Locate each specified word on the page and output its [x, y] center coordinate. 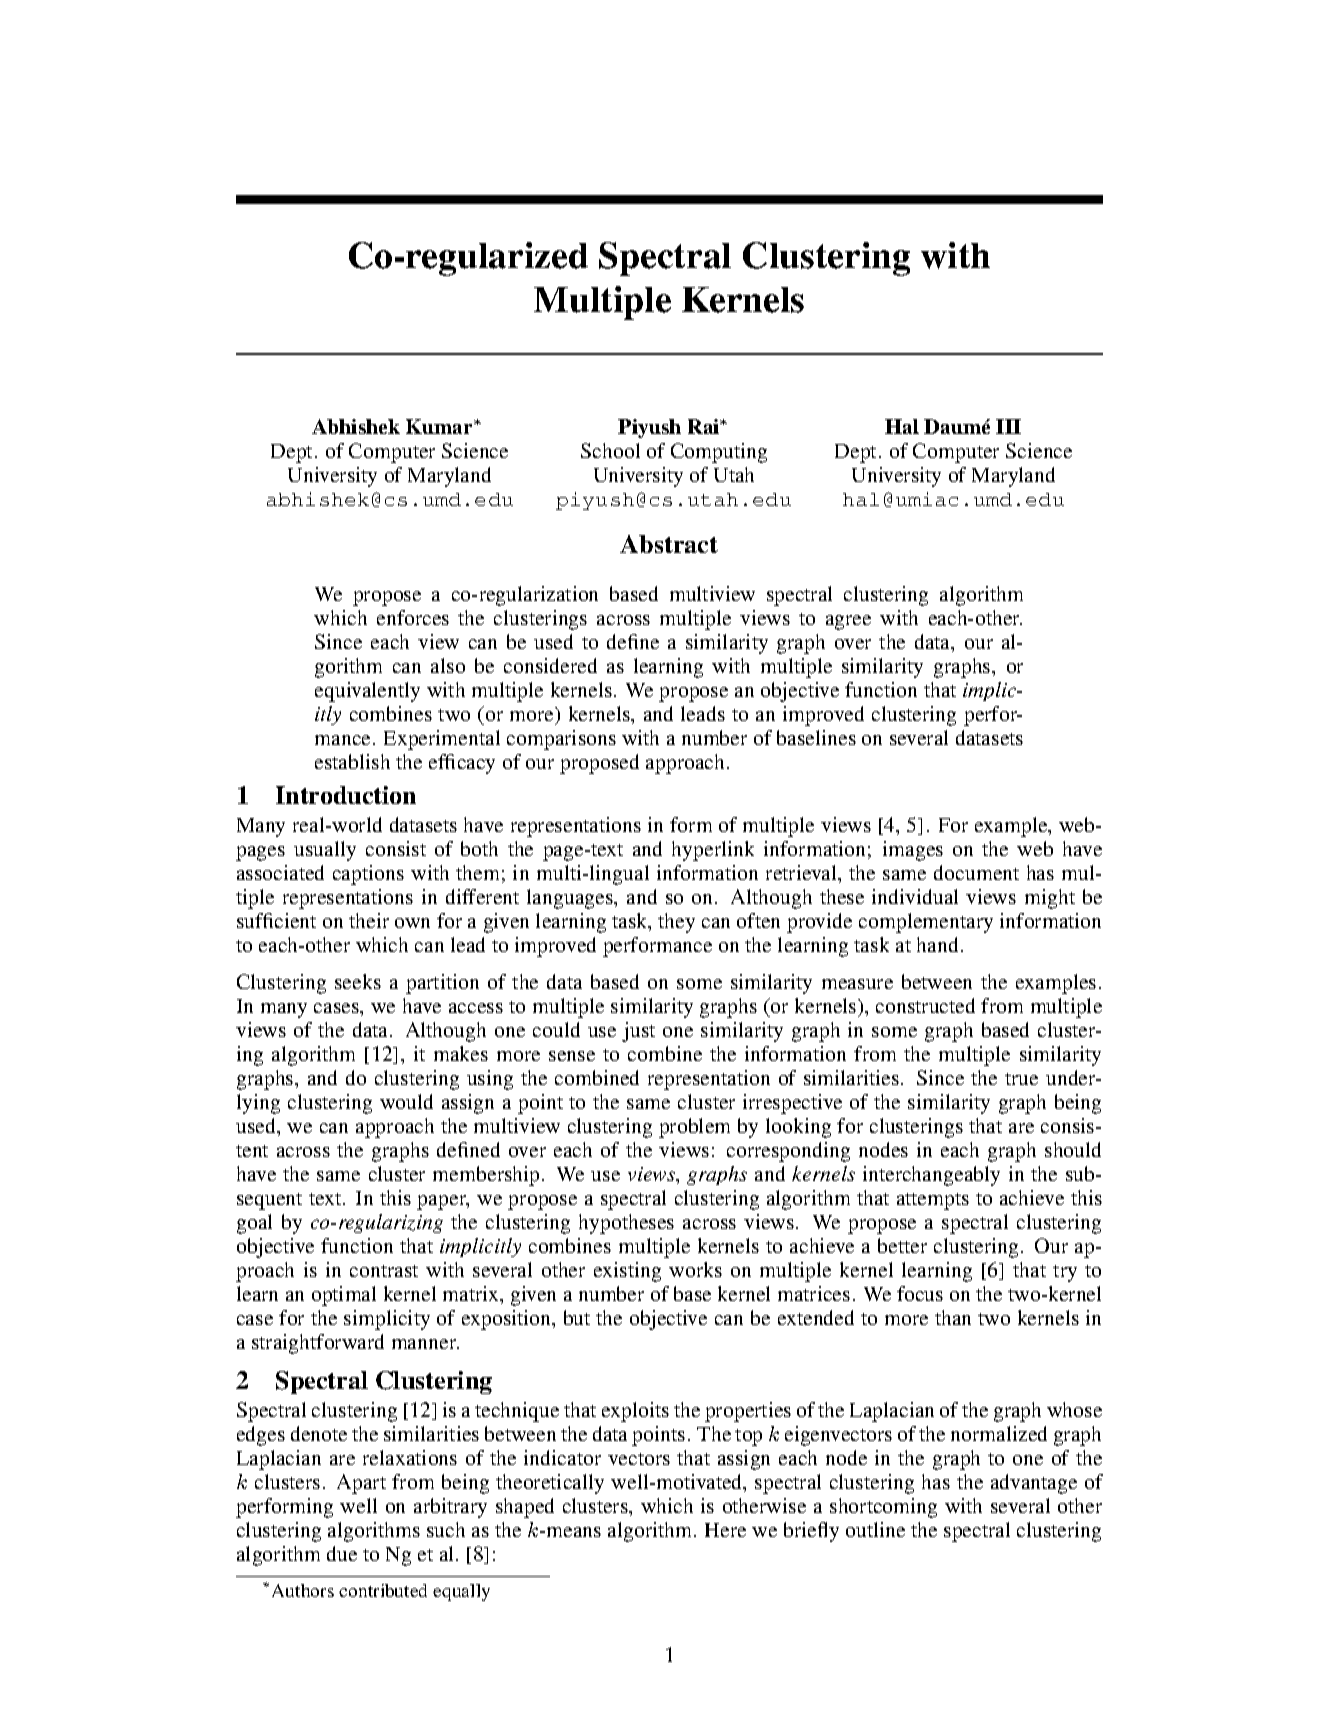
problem [694, 1128]
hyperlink [713, 851]
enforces [413, 617]
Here [725, 1530]
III [1008, 426]
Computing [719, 453]
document [976, 872]
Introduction [346, 795]
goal [254, 1224]
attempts [933, 1201]
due [342, 1553]
